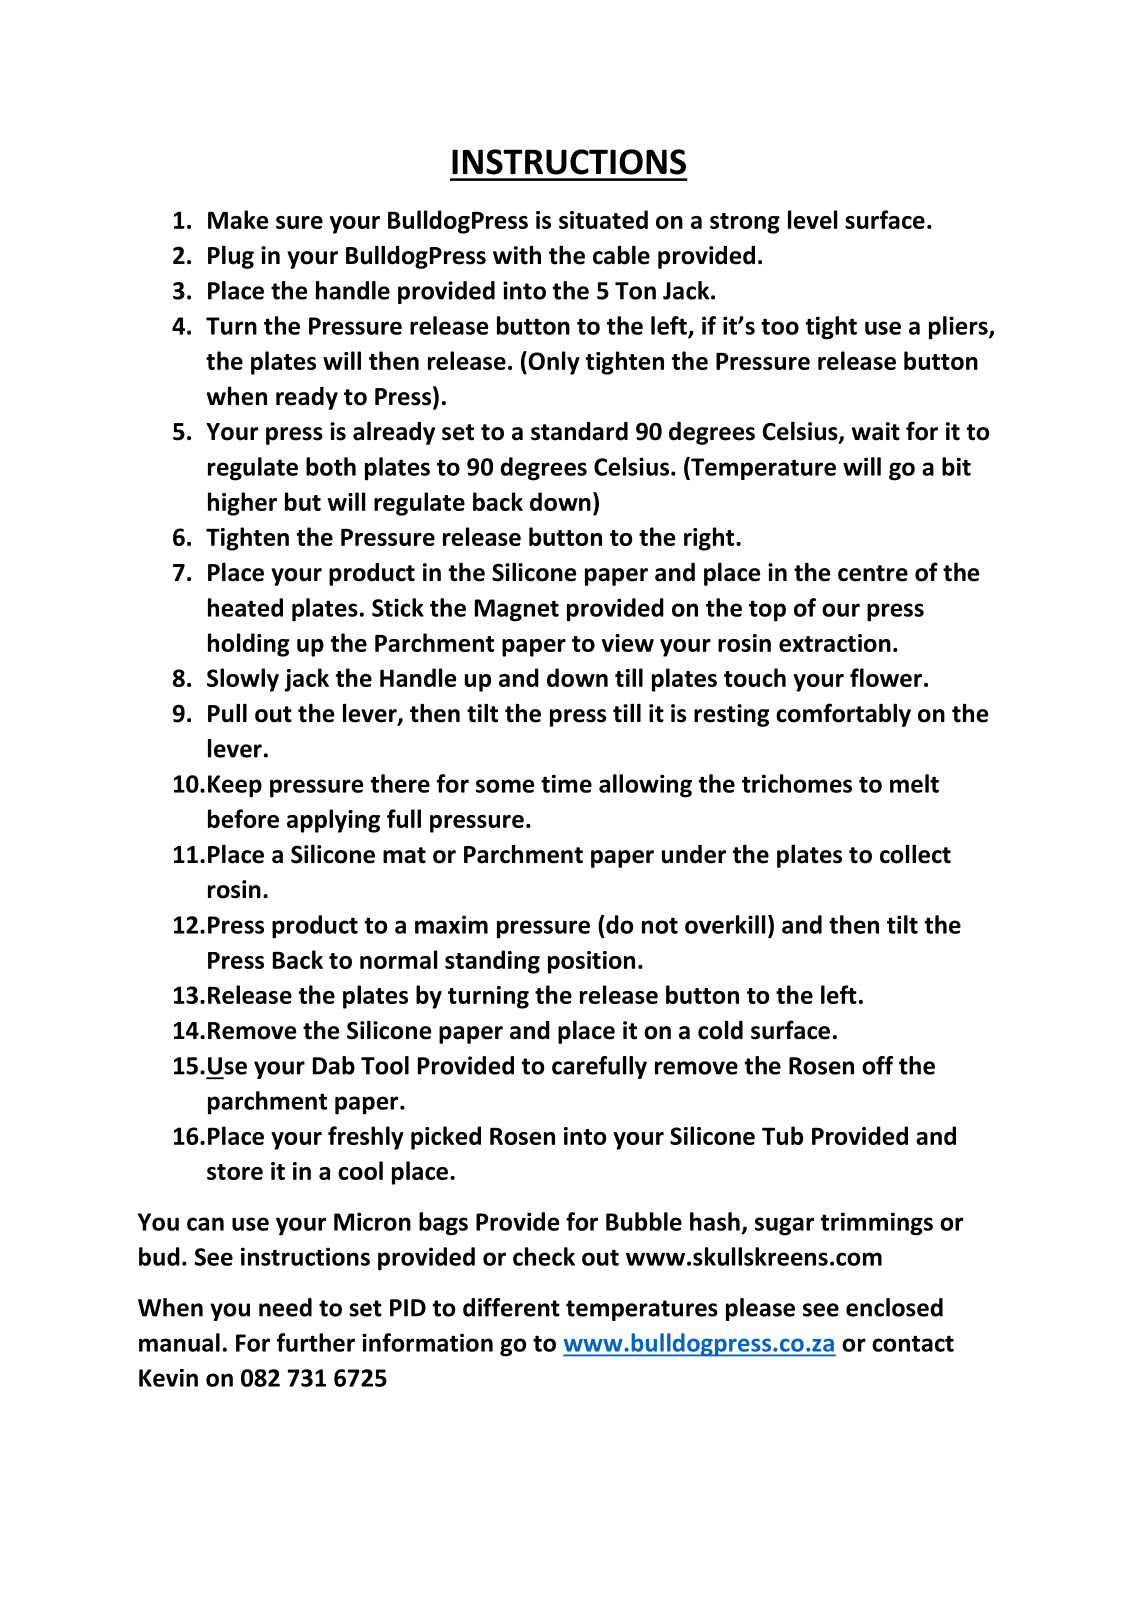  Describe the element at coordinates (566, 783) in the page. I see `time` at that location.
